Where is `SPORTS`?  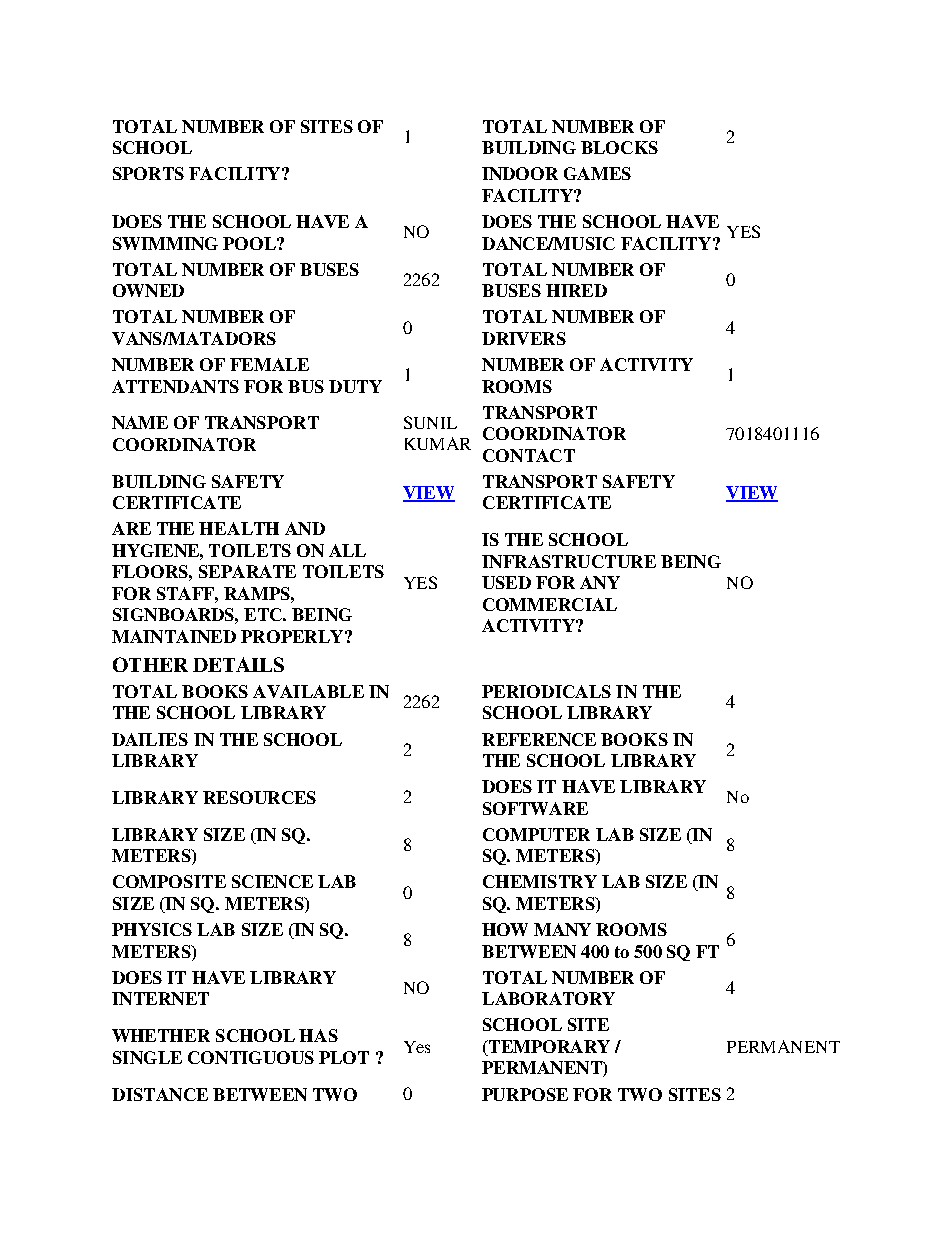 SPORTS is located at coordinates (148, 173).
